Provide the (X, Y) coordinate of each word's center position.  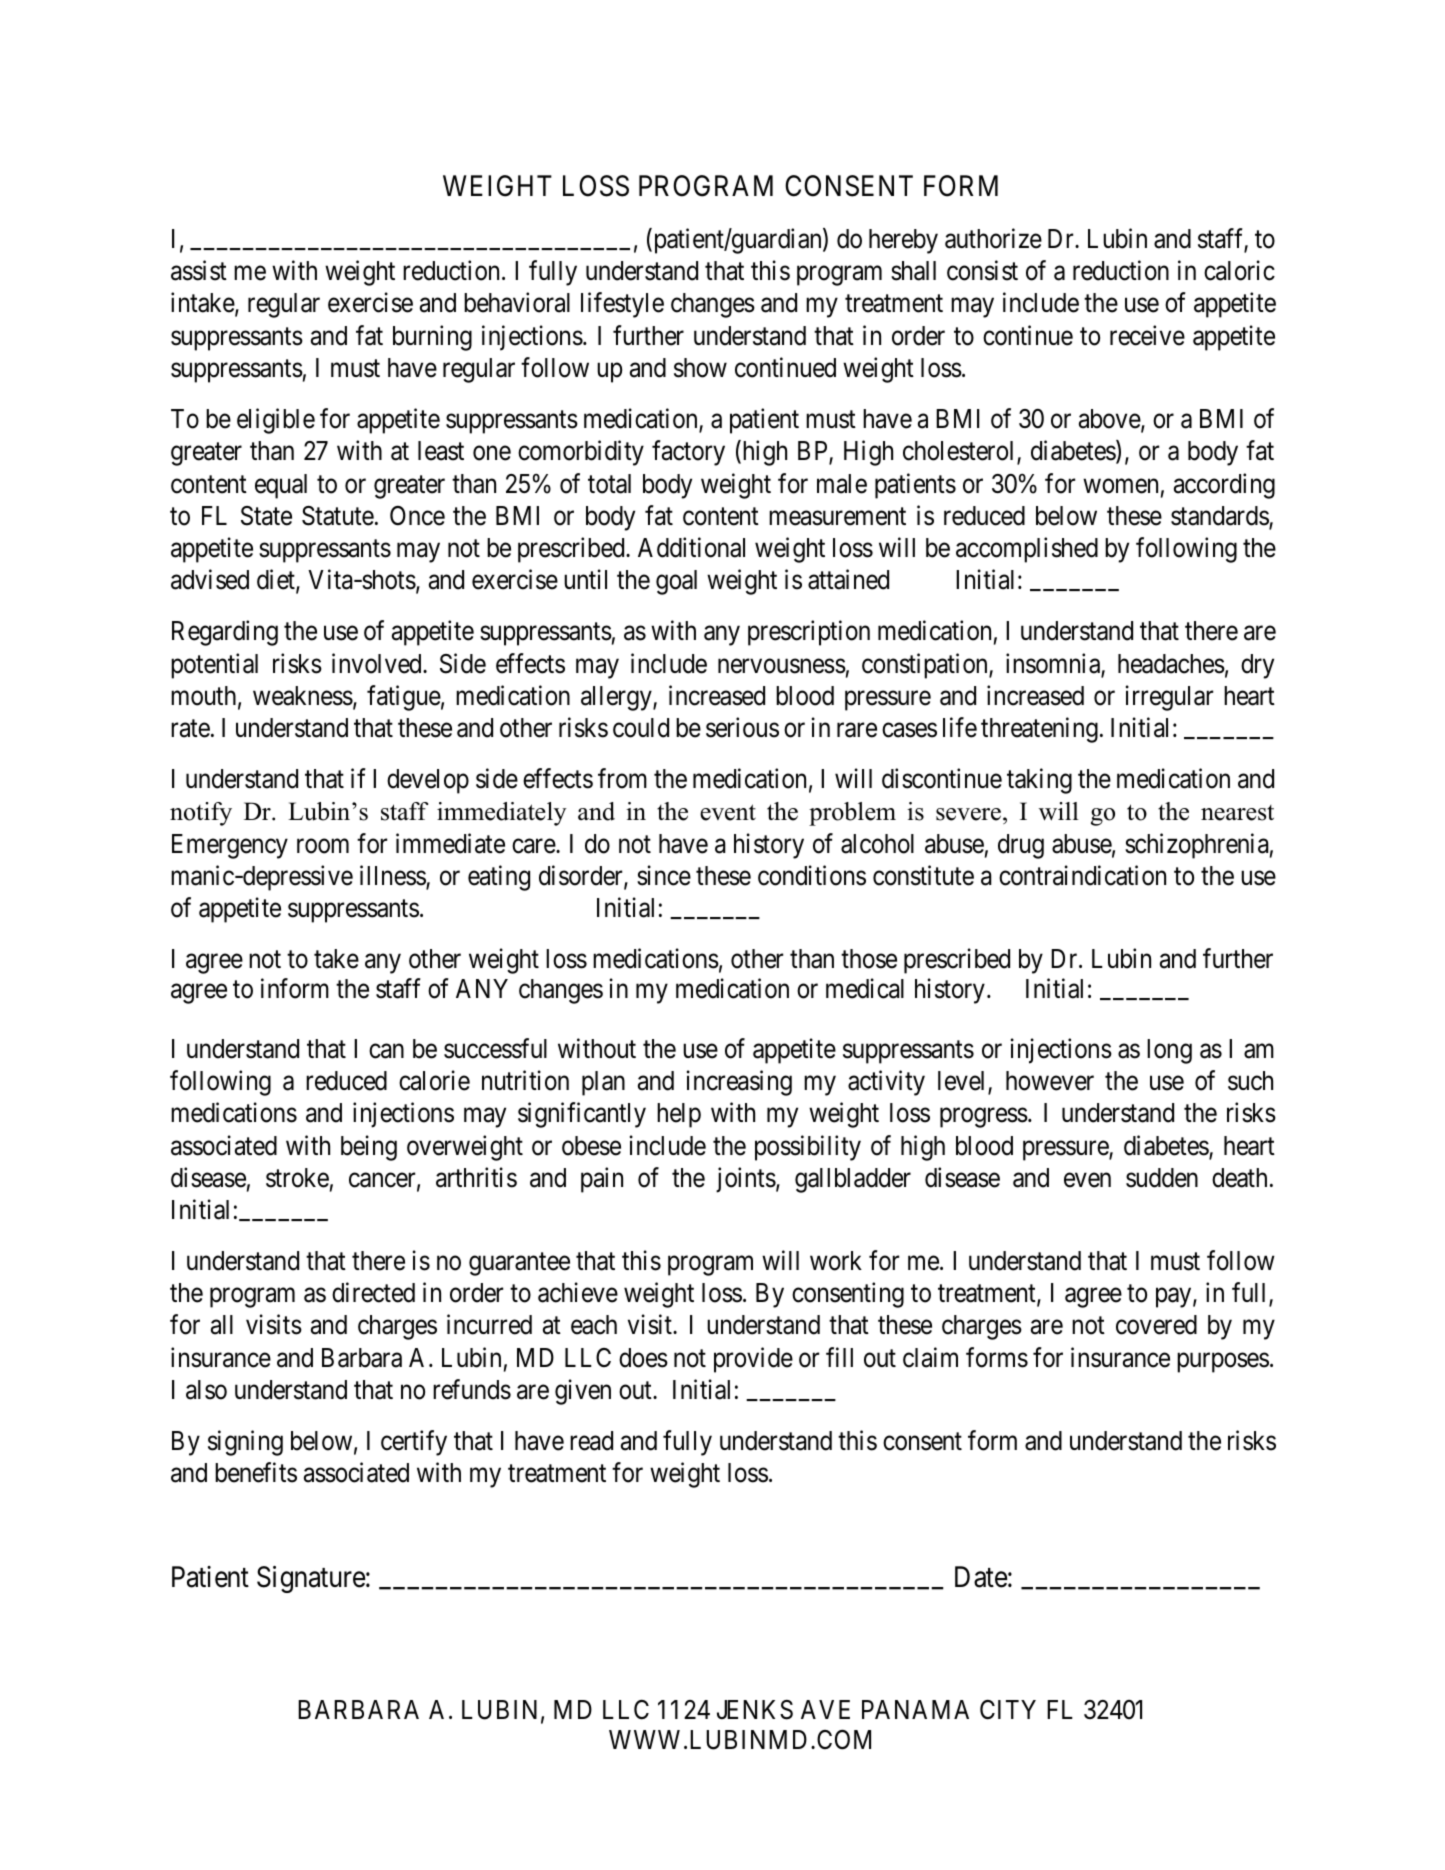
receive (1147, 335)
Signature (311, 1579)
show (700, 368)
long (1169, 1051)
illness (393, 876)
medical (865, 988)
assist (199, 271)
